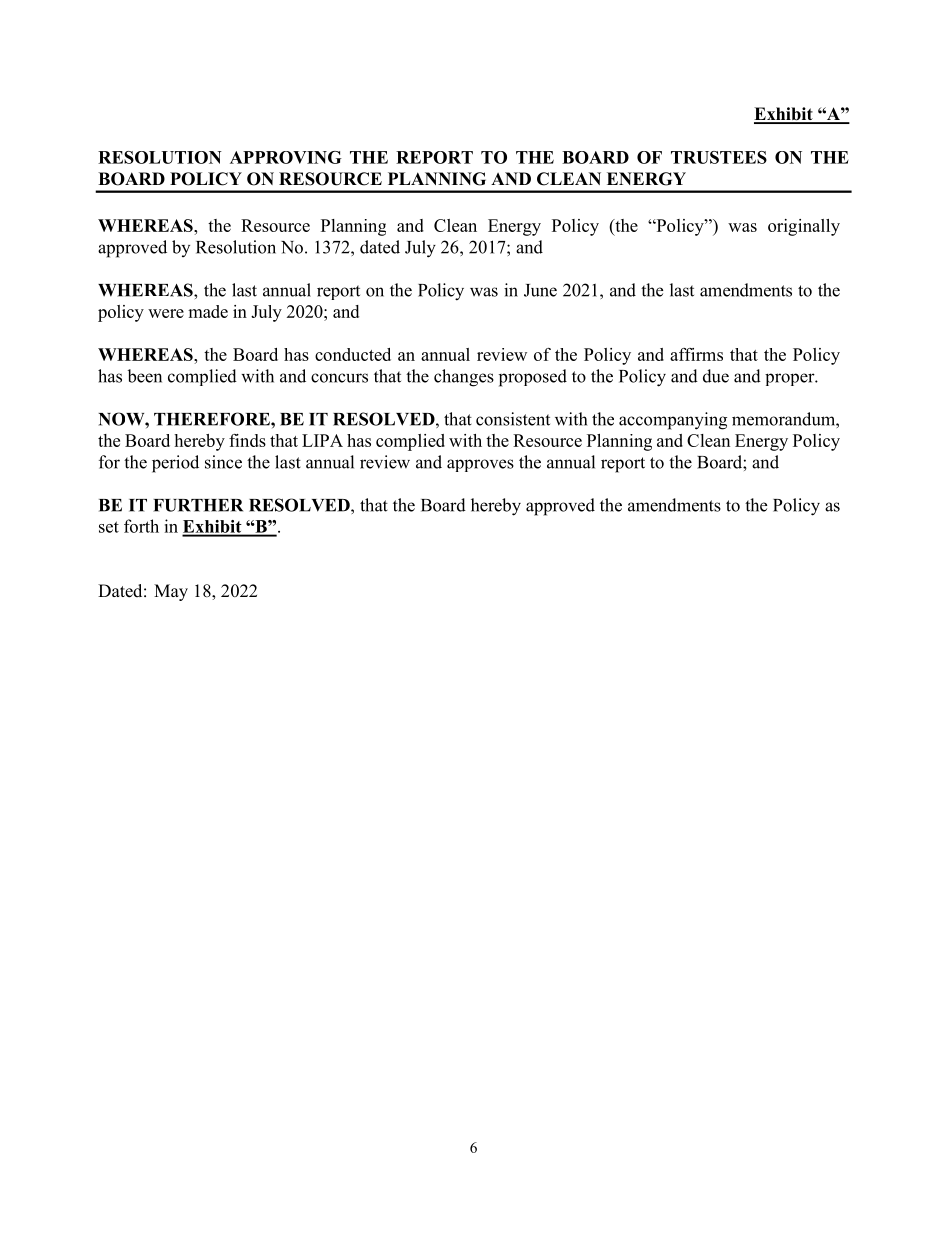 This document has width=952, height=1233. Describe the element at coordinates (198, 505) in the document. I see `FURTHER` at that location.
